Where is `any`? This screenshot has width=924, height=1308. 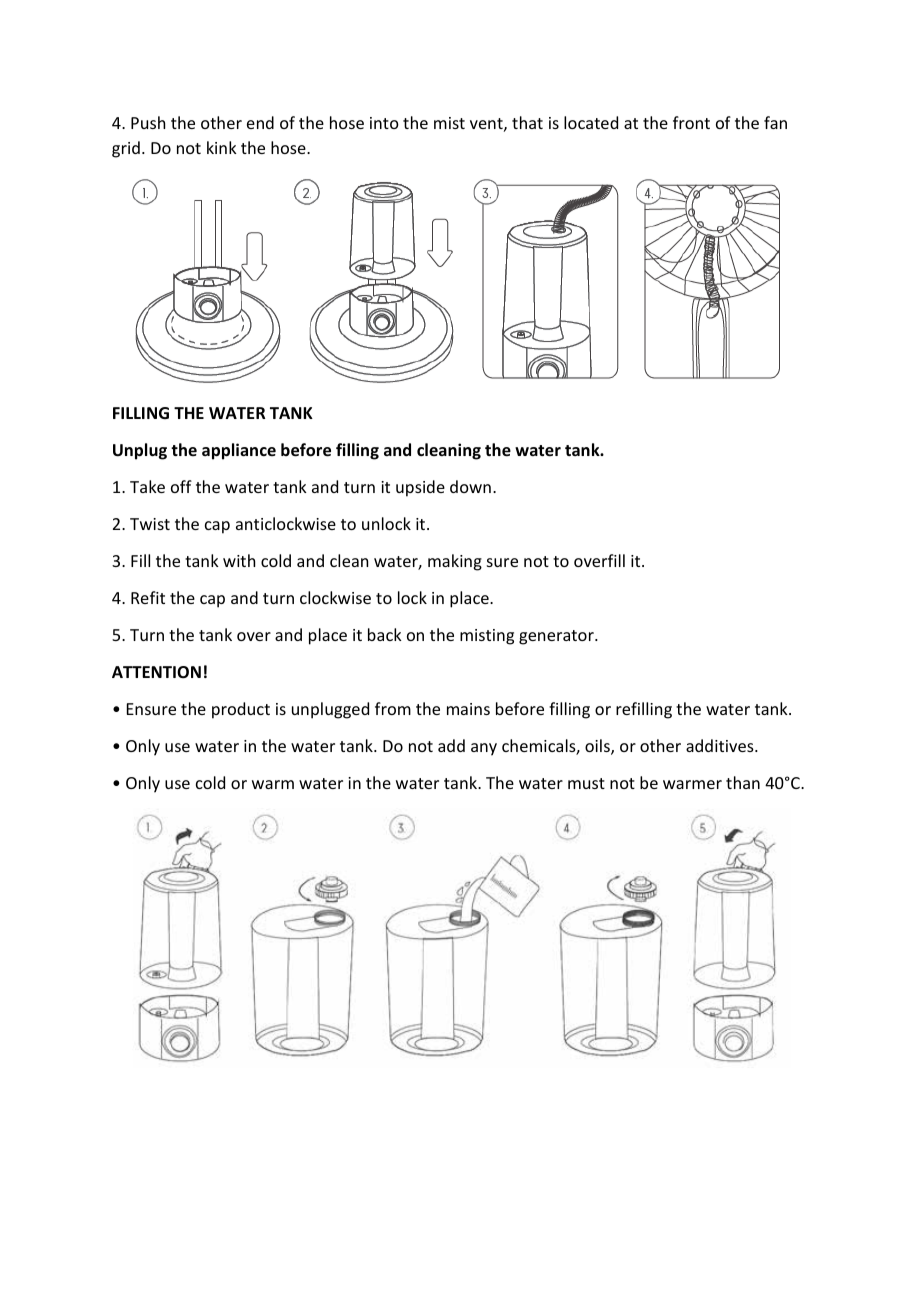
any is located at coordinates (484, 749).
